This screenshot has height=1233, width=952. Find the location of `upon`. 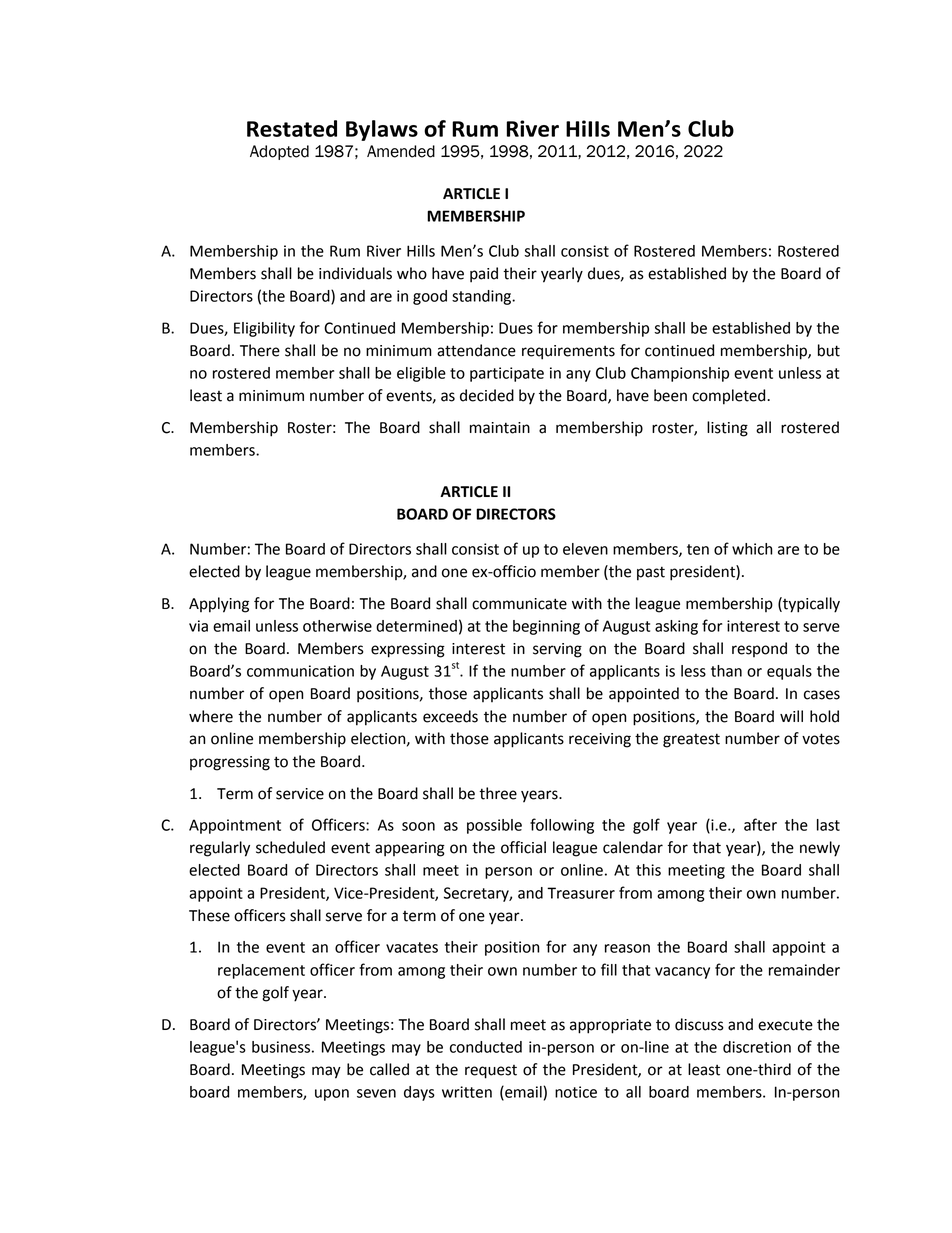

upon is located at coordinates (332, 1095).
